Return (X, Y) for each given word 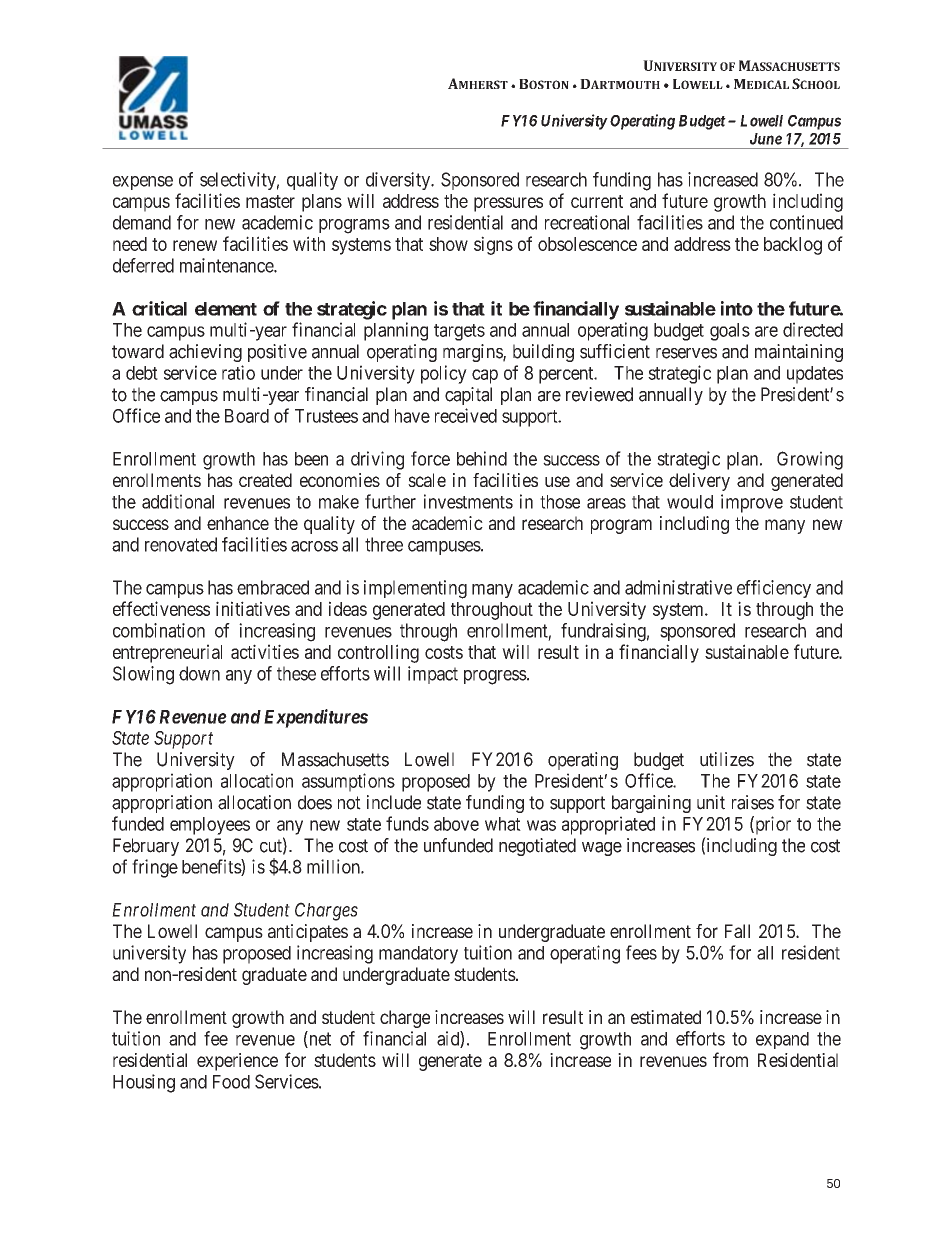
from (730, 1059)
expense (143, 183)
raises (753, 802)
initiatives (253, 608)
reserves (686, 353)
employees (210, 826)
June (766, 139)
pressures (508, 204)
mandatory (418, 955)
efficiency (774, 589)
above (456, 824)
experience (237, 1062)
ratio (238, 372)
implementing (415, 589)
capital (468, 396)
